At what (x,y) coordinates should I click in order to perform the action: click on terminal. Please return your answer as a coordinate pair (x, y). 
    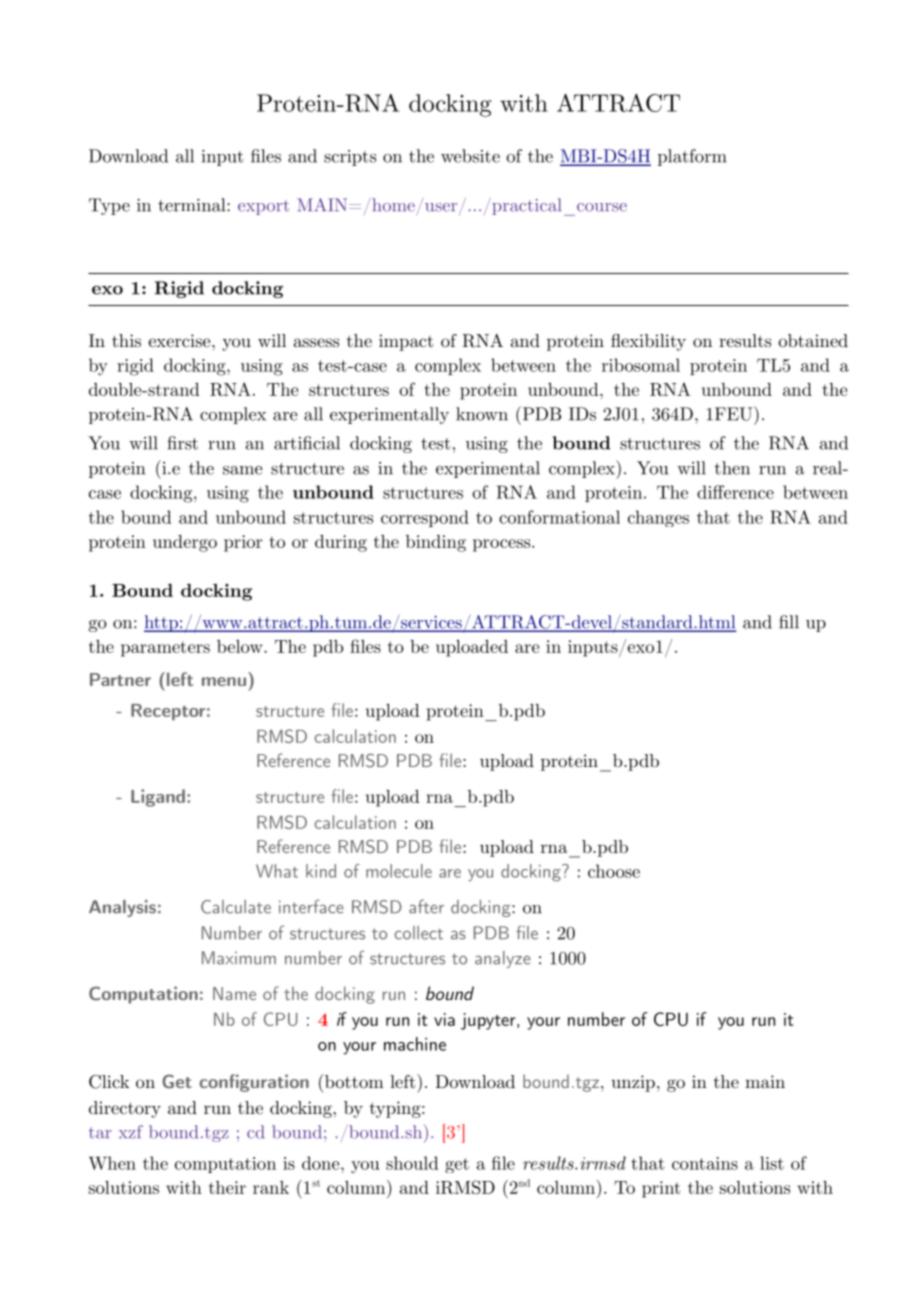
    Looking at the image, I should click on (193, 205).
